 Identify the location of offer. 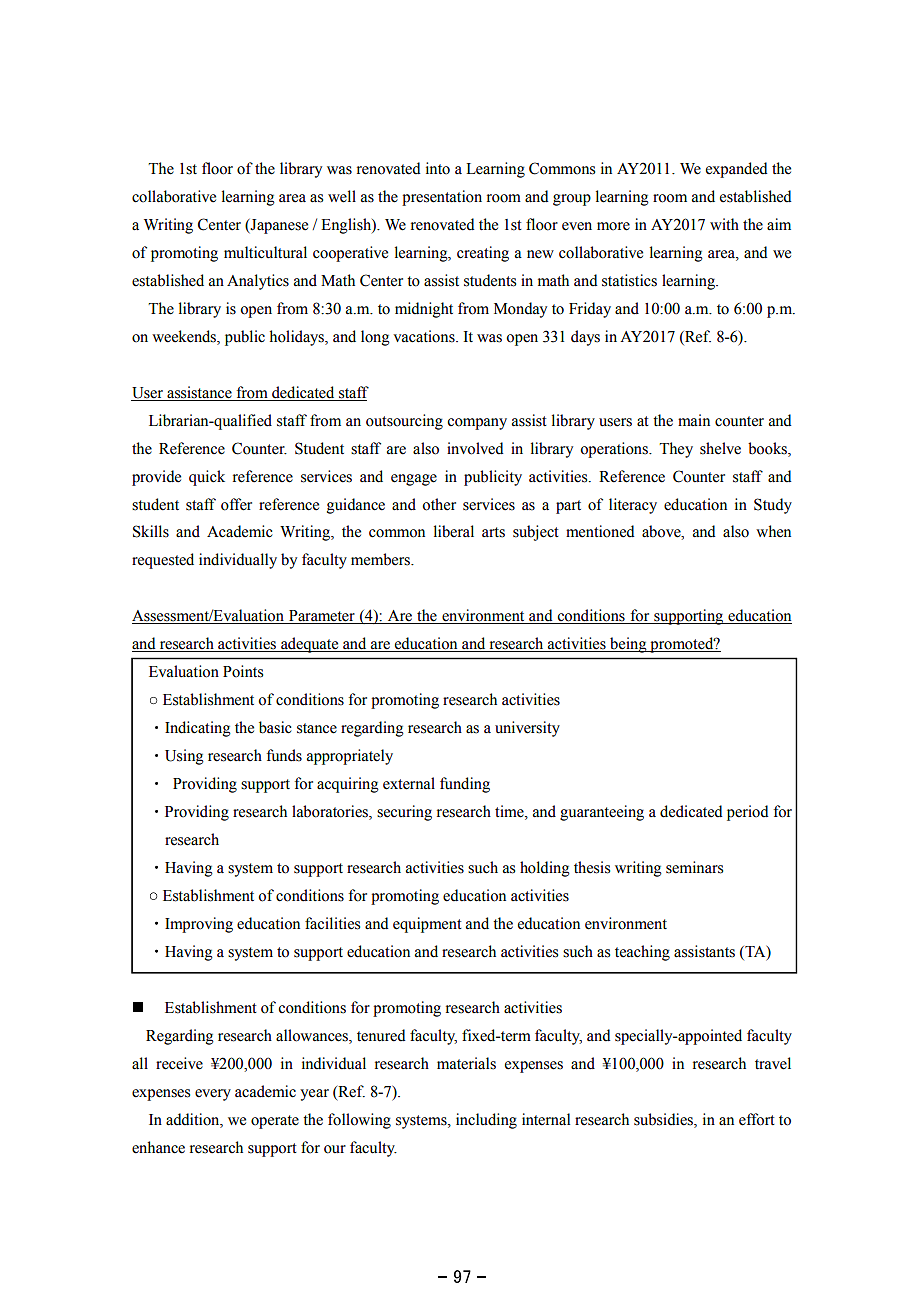
(236, 504).
